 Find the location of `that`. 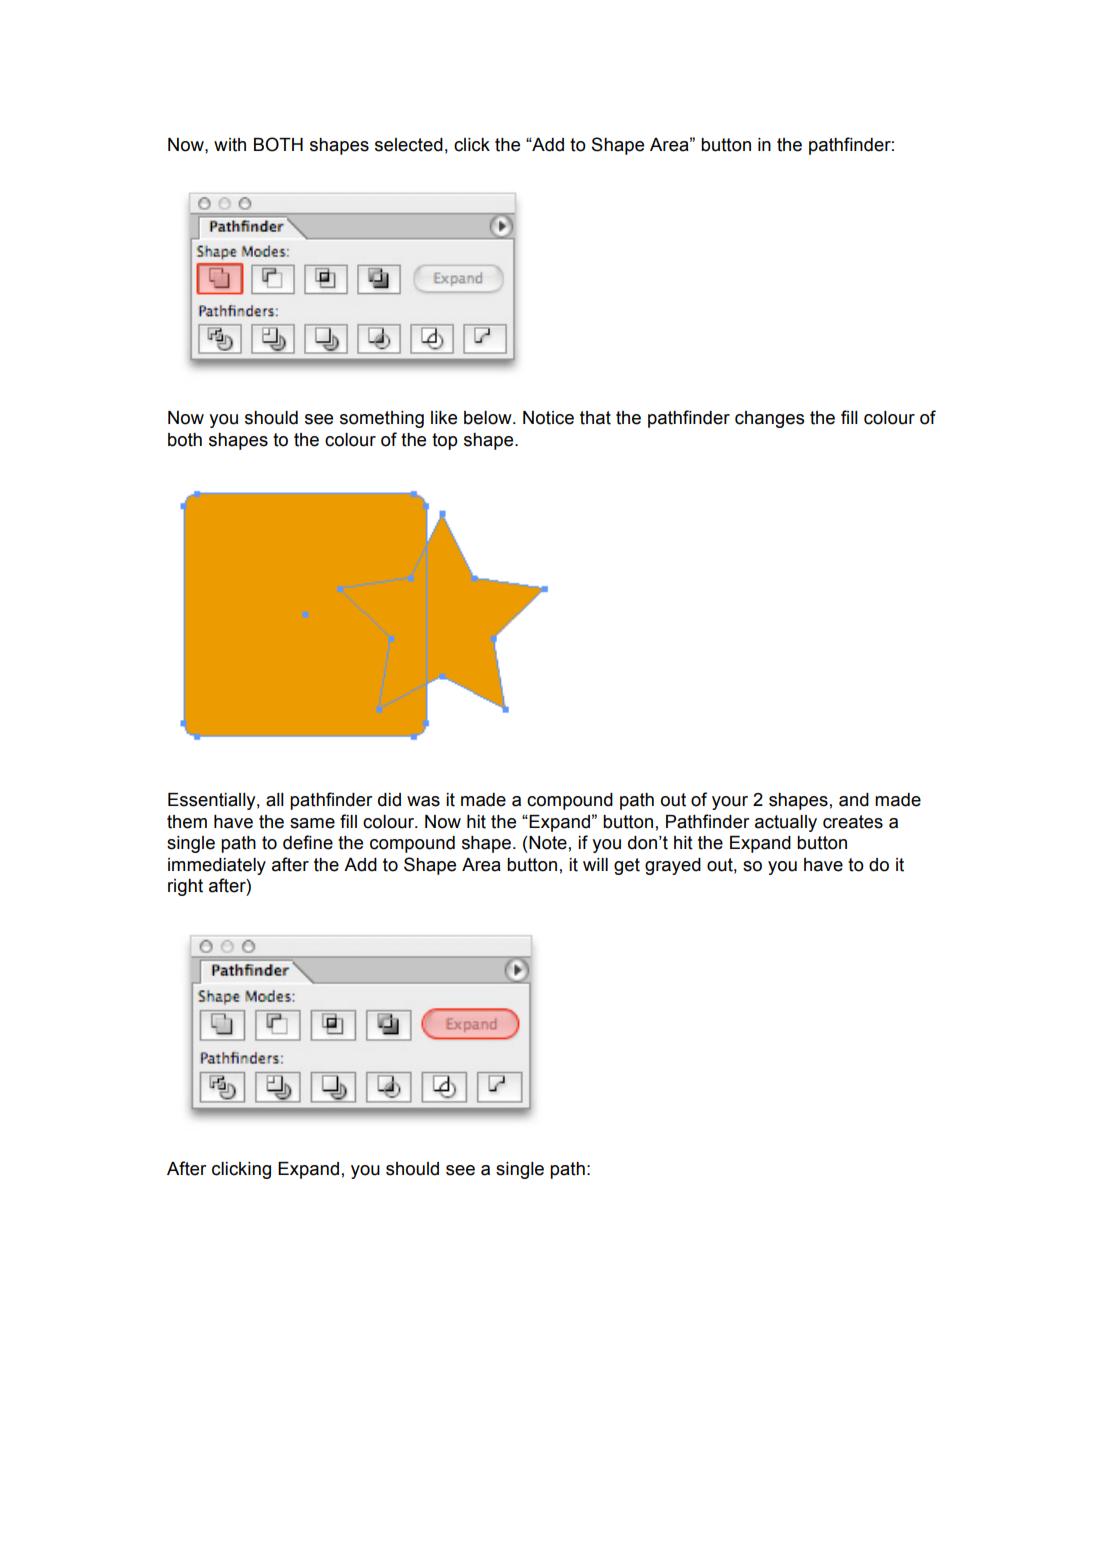

that is located at coordinates (595, 418).
